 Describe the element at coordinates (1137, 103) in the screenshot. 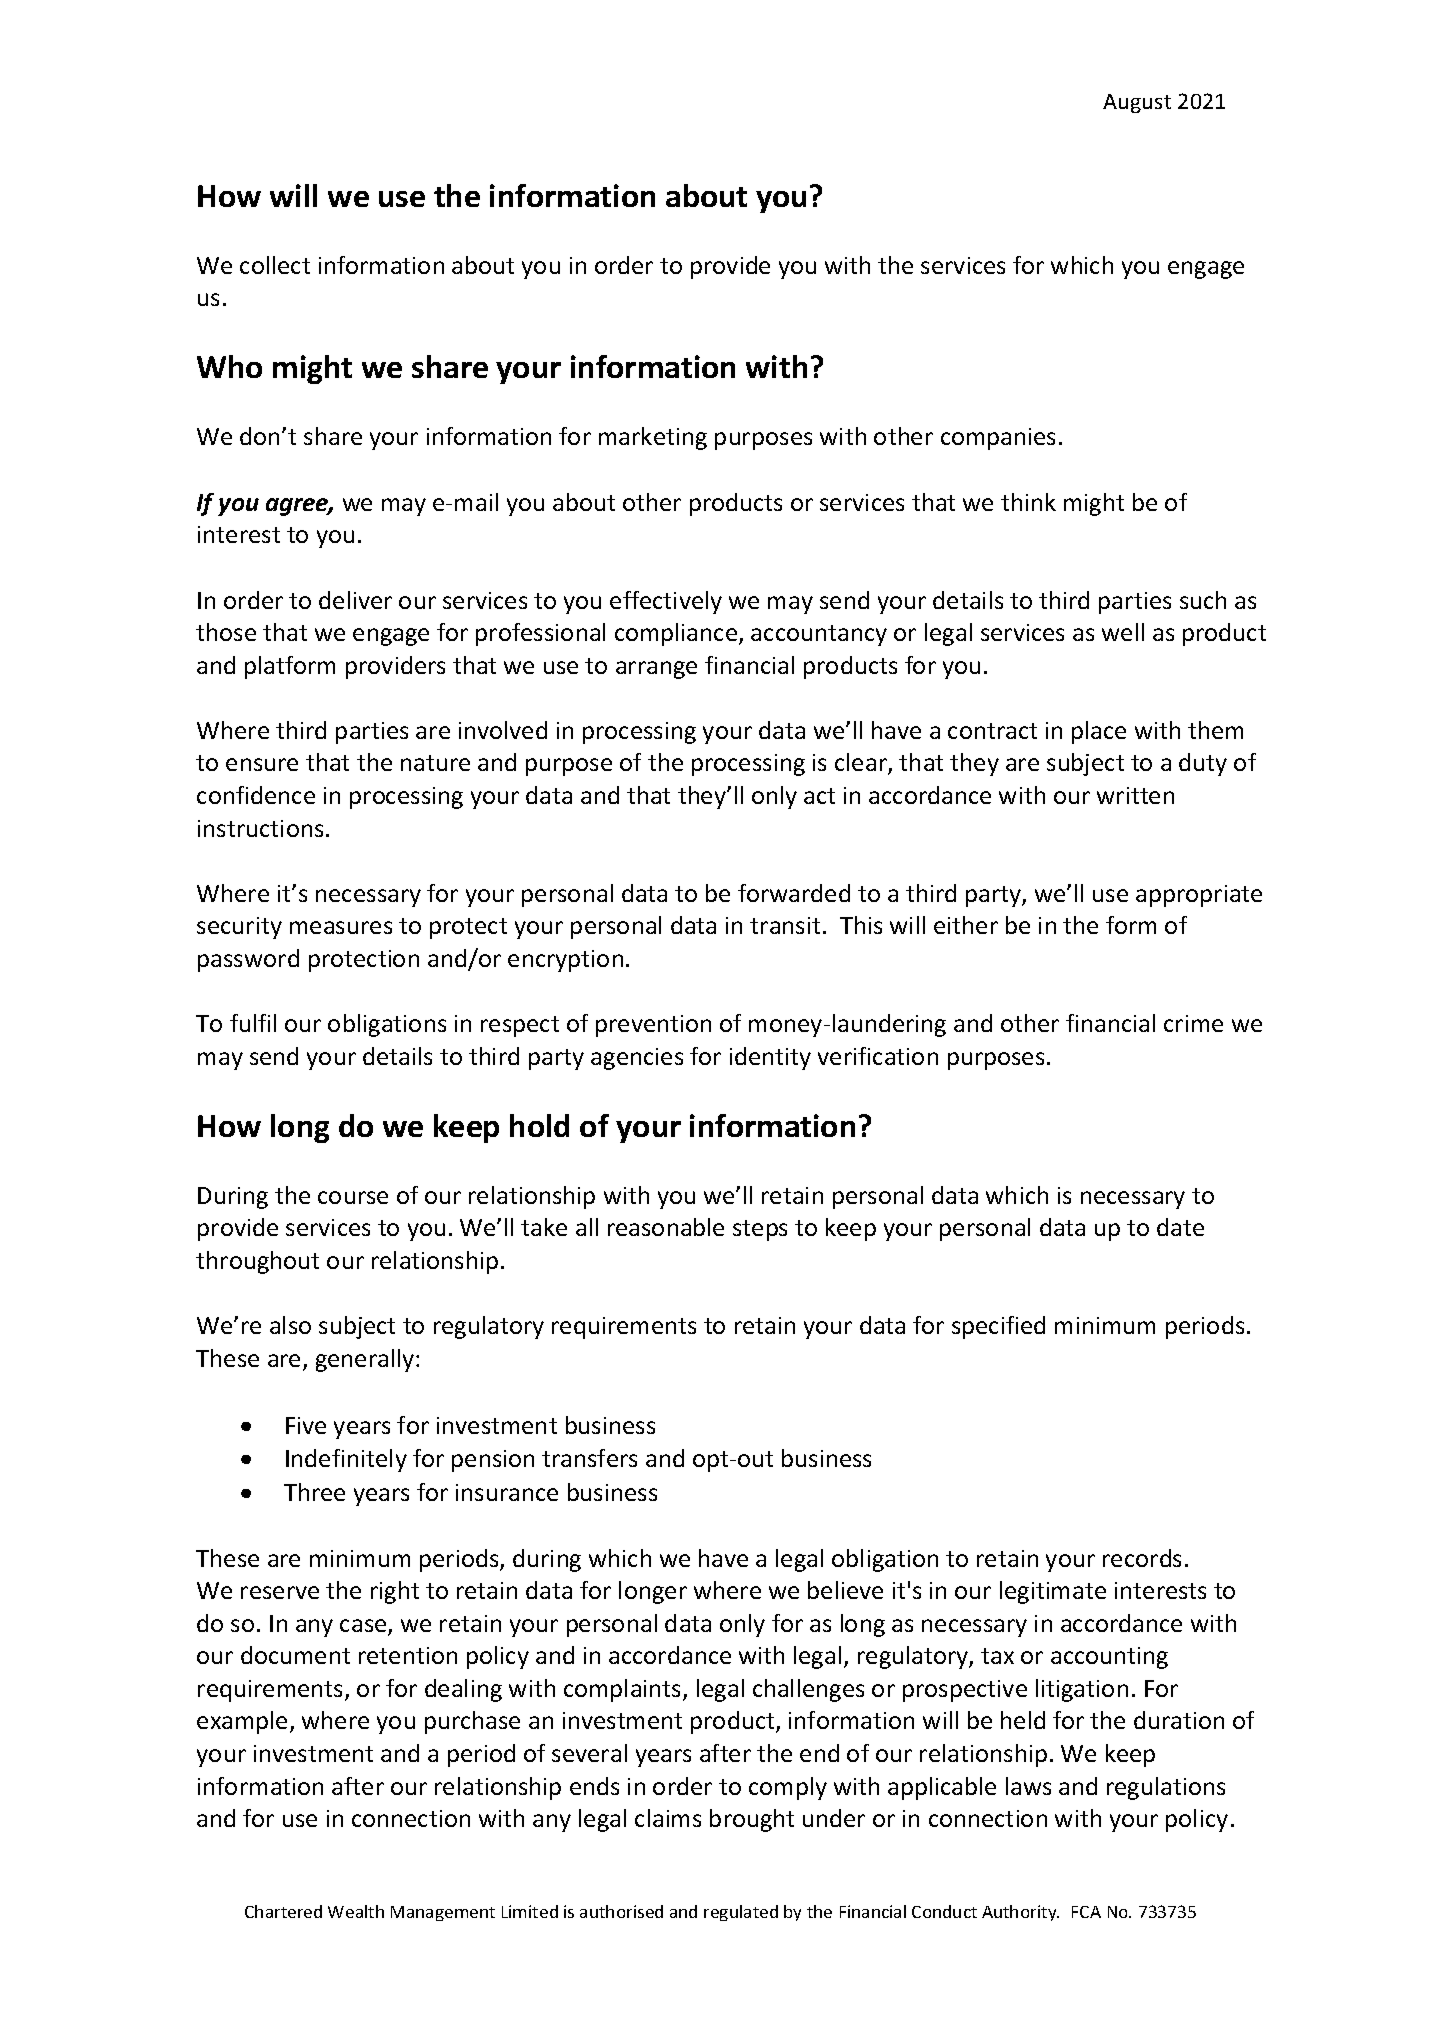

I see `August` at that location.
